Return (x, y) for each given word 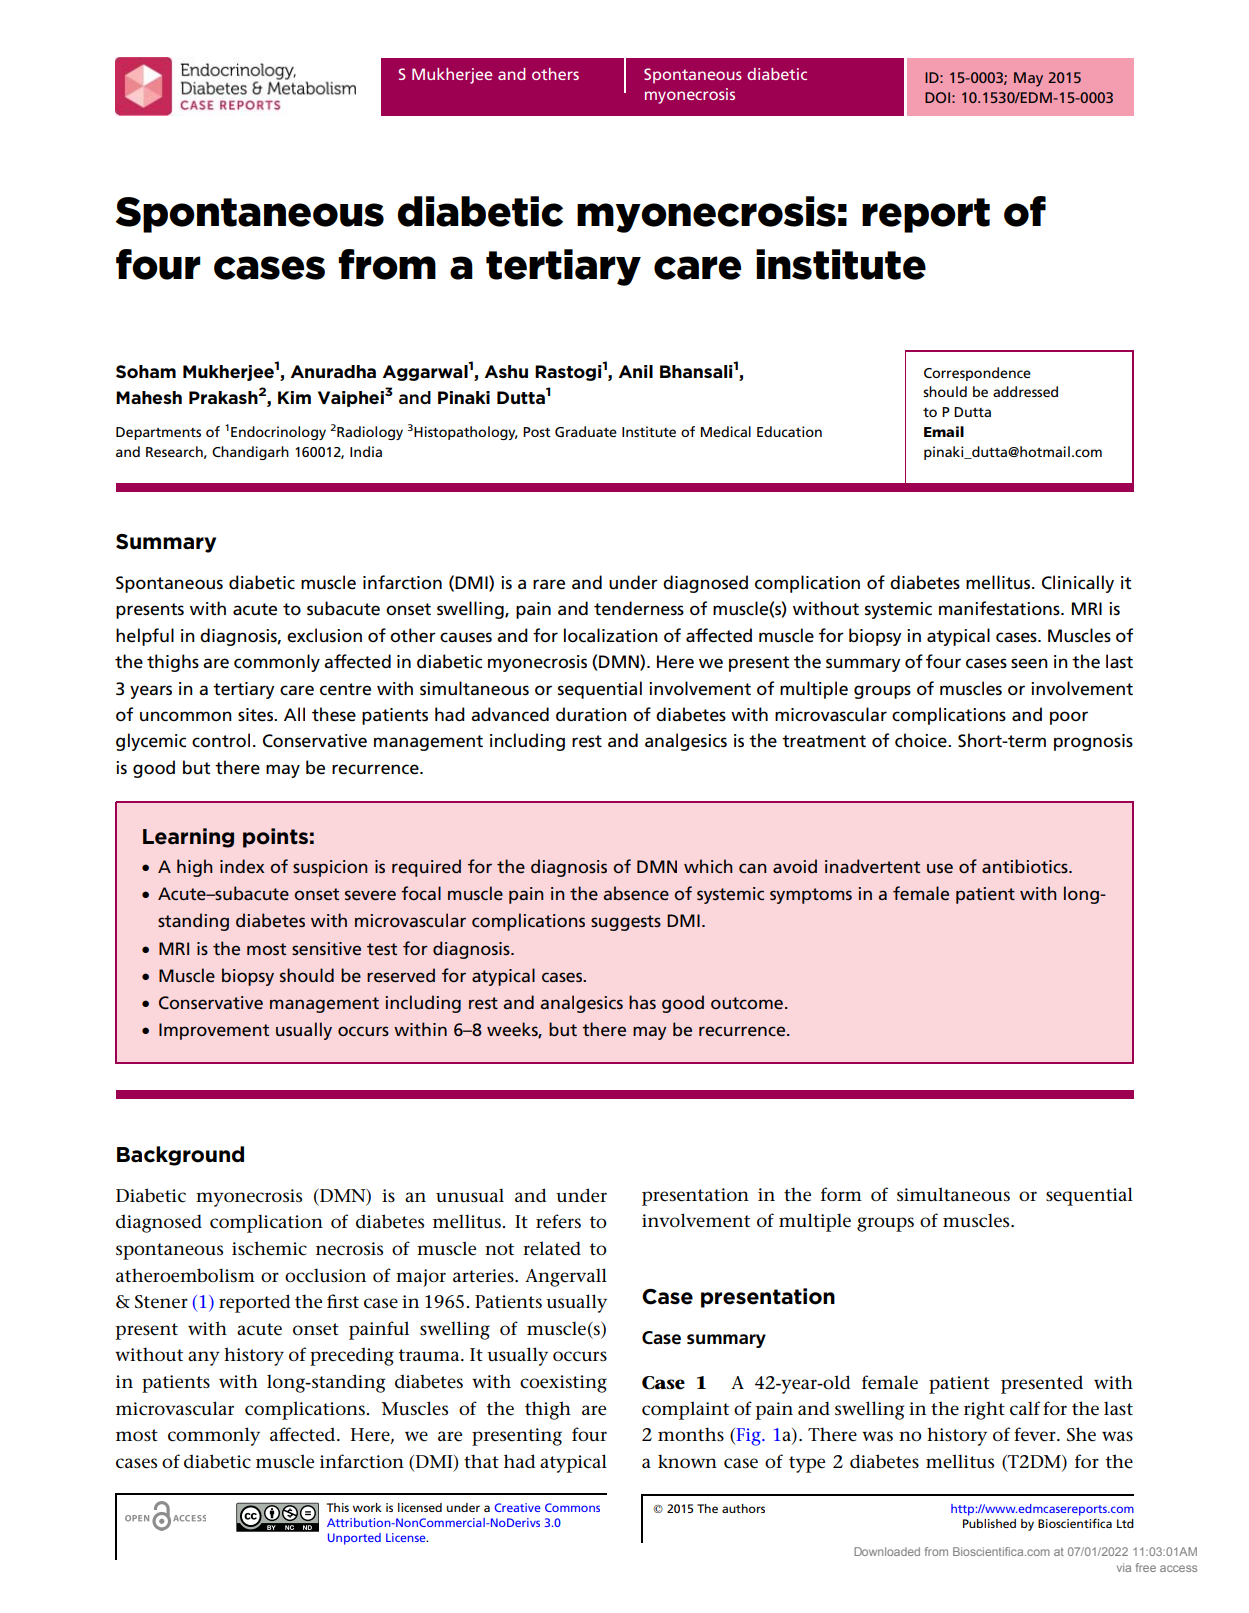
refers (558, 1221)
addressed (1025, 391)
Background (180, 1156)
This (338, 1507)
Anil (636, 371)
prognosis (1093, 742)
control (221, 740)
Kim (294, 397)
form (841, 1194)
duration (591, 714)
